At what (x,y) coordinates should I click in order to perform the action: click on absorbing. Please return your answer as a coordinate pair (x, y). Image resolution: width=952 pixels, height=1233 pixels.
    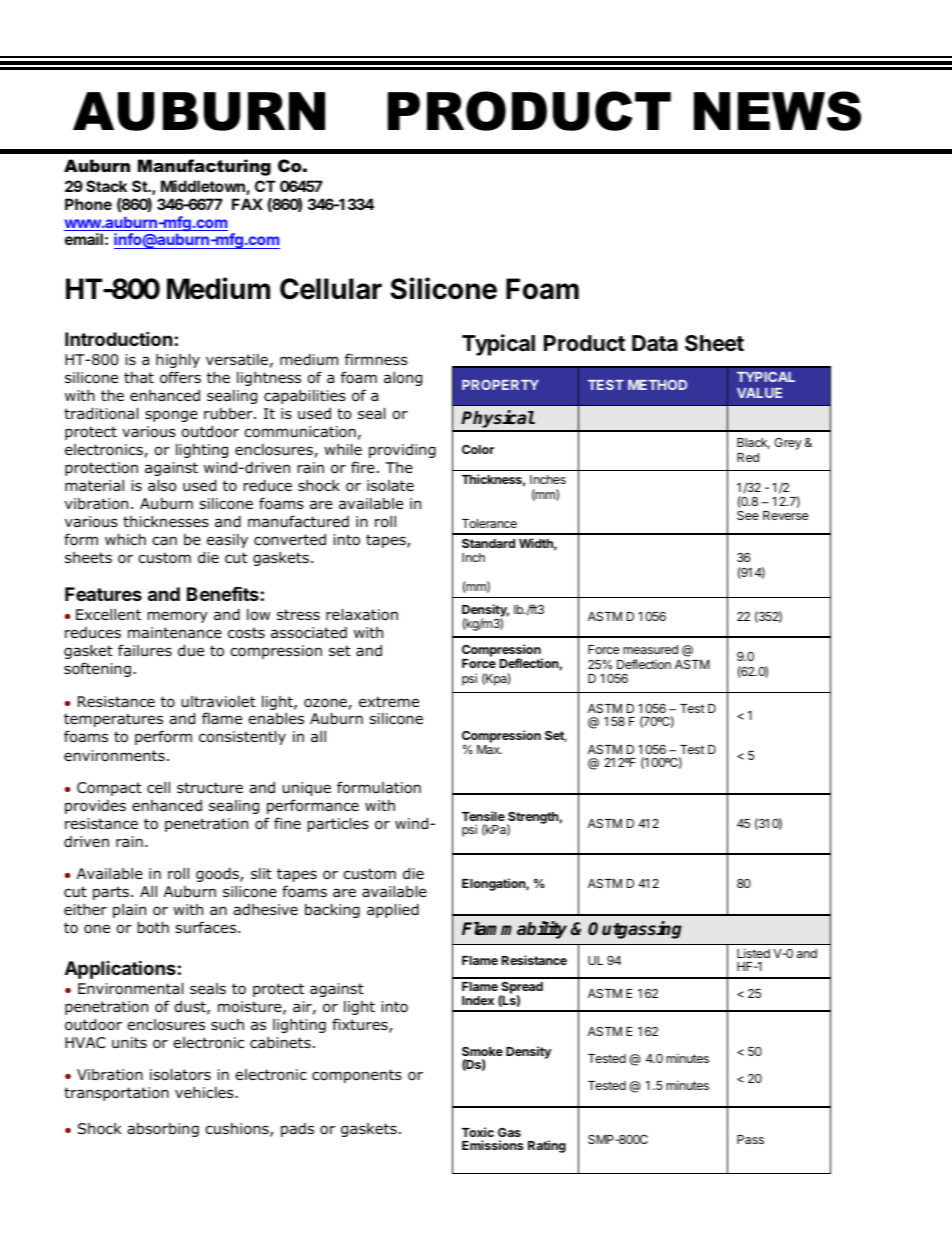
    Looking at the image, I should click on (163, 1130).
